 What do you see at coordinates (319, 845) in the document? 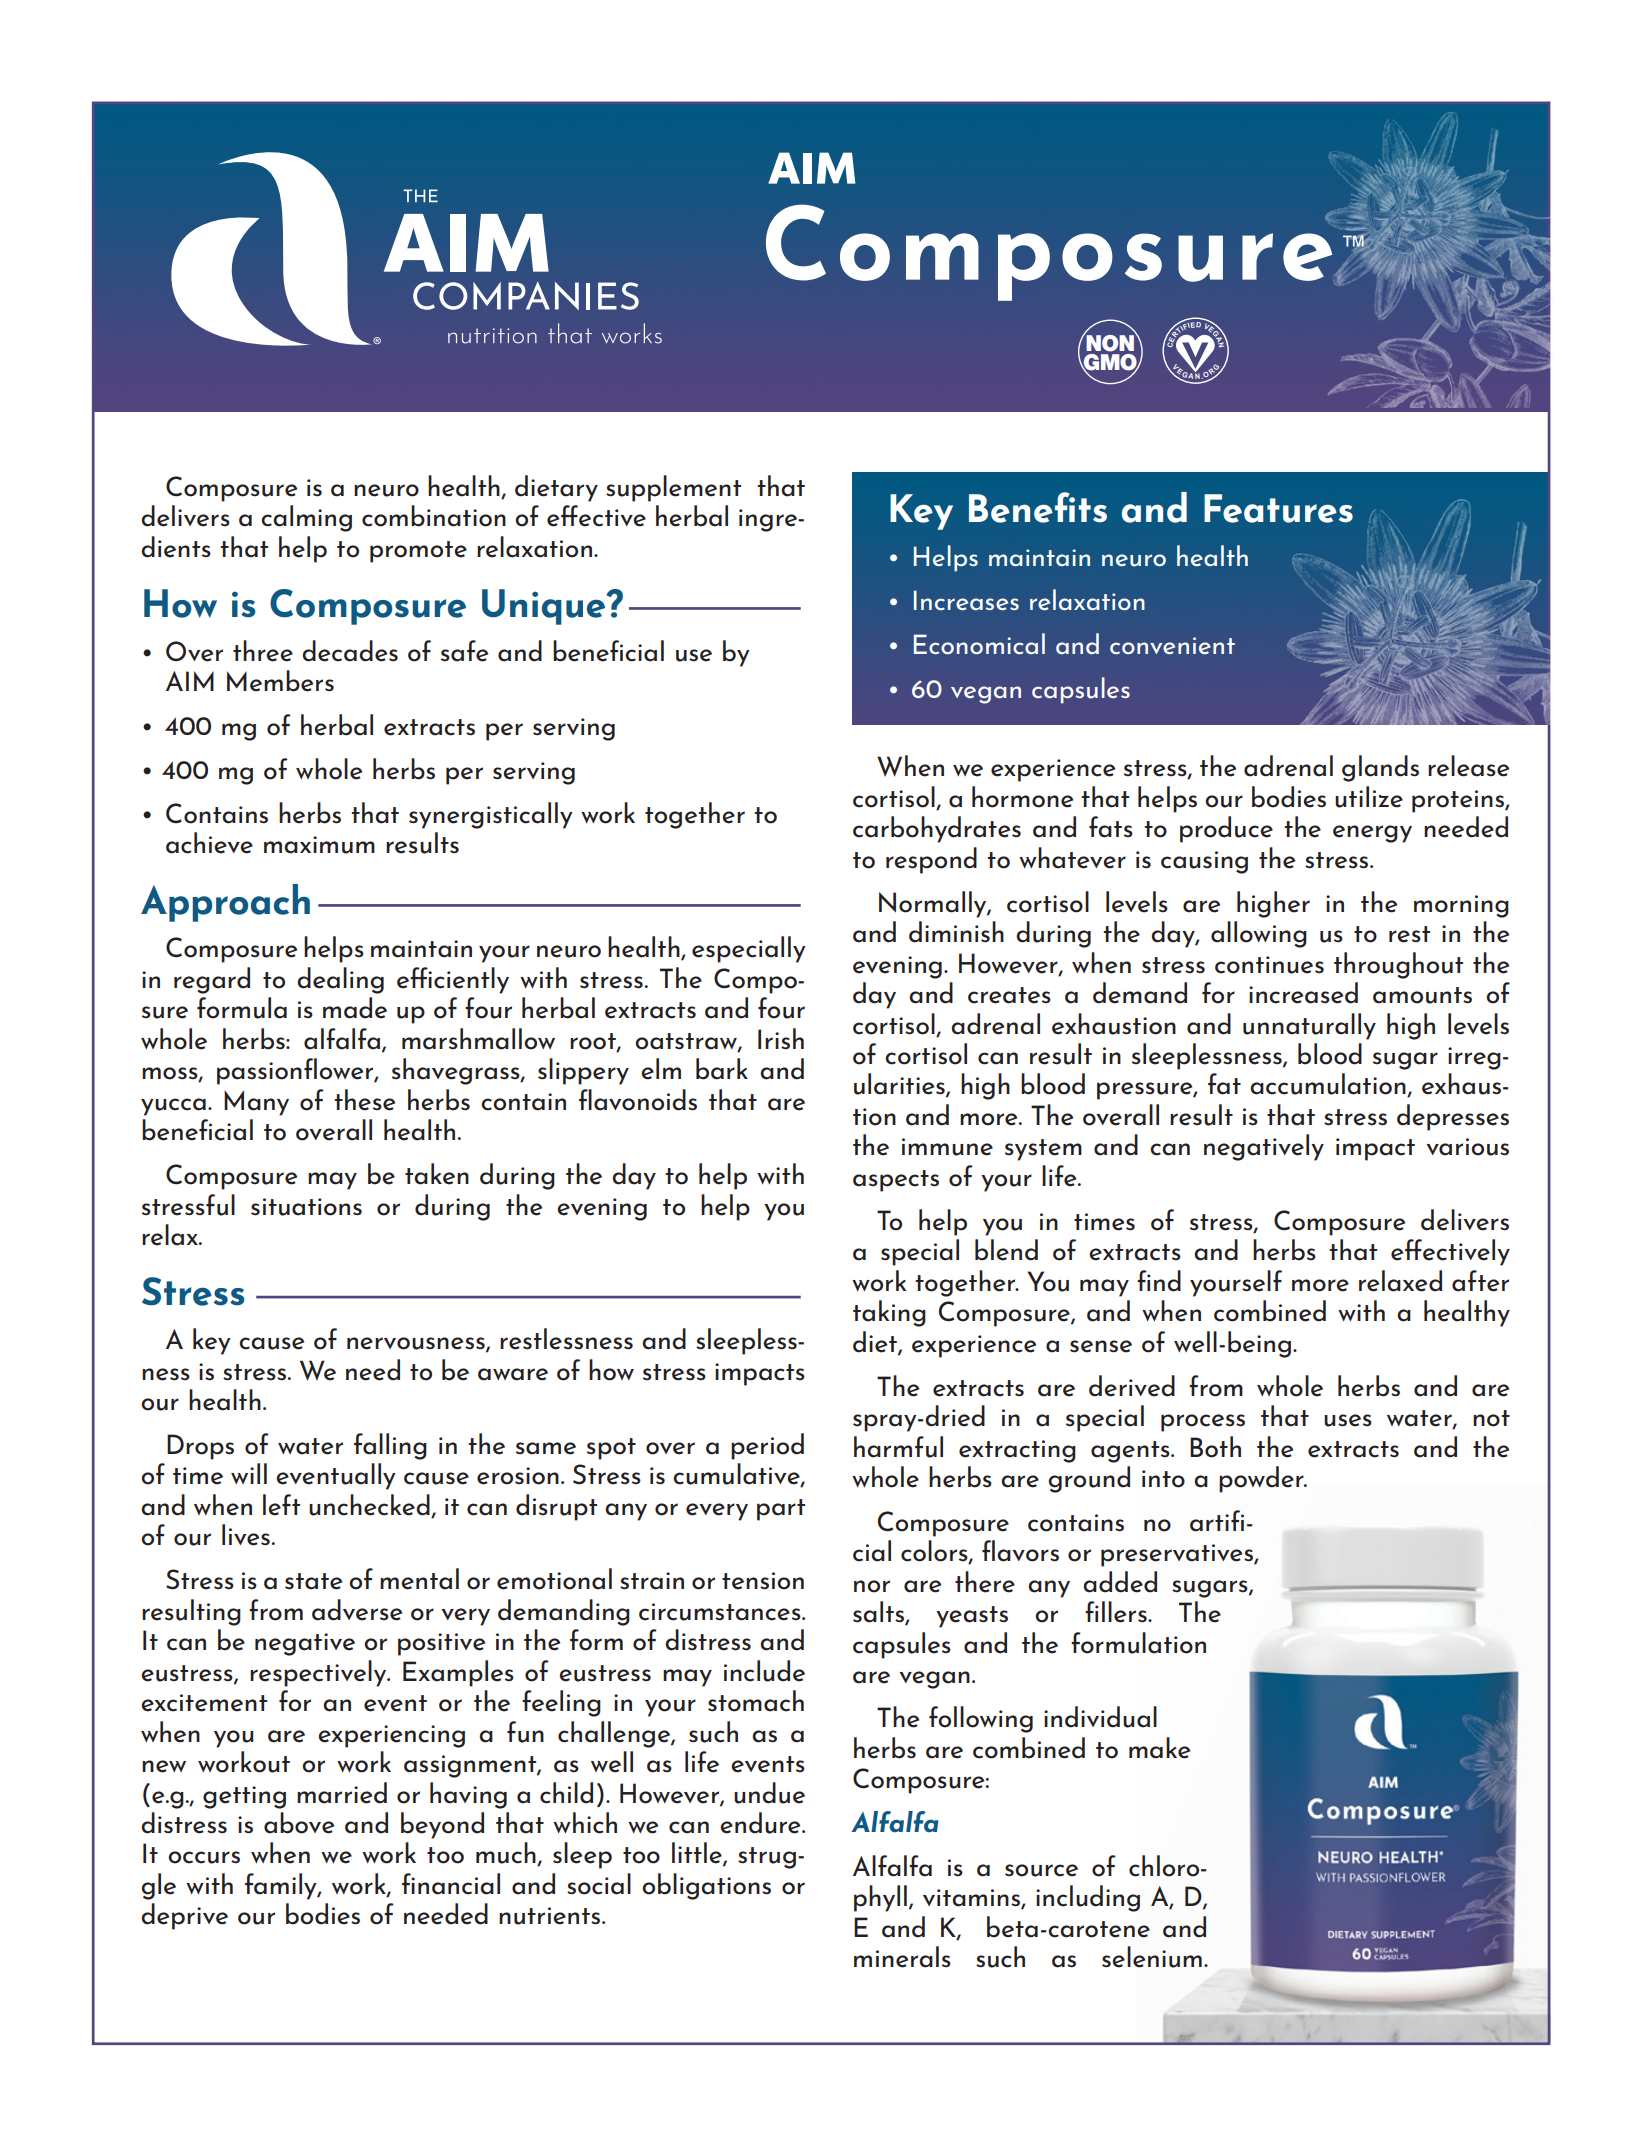
I see `maximum` at bounding box center [319, 845].
